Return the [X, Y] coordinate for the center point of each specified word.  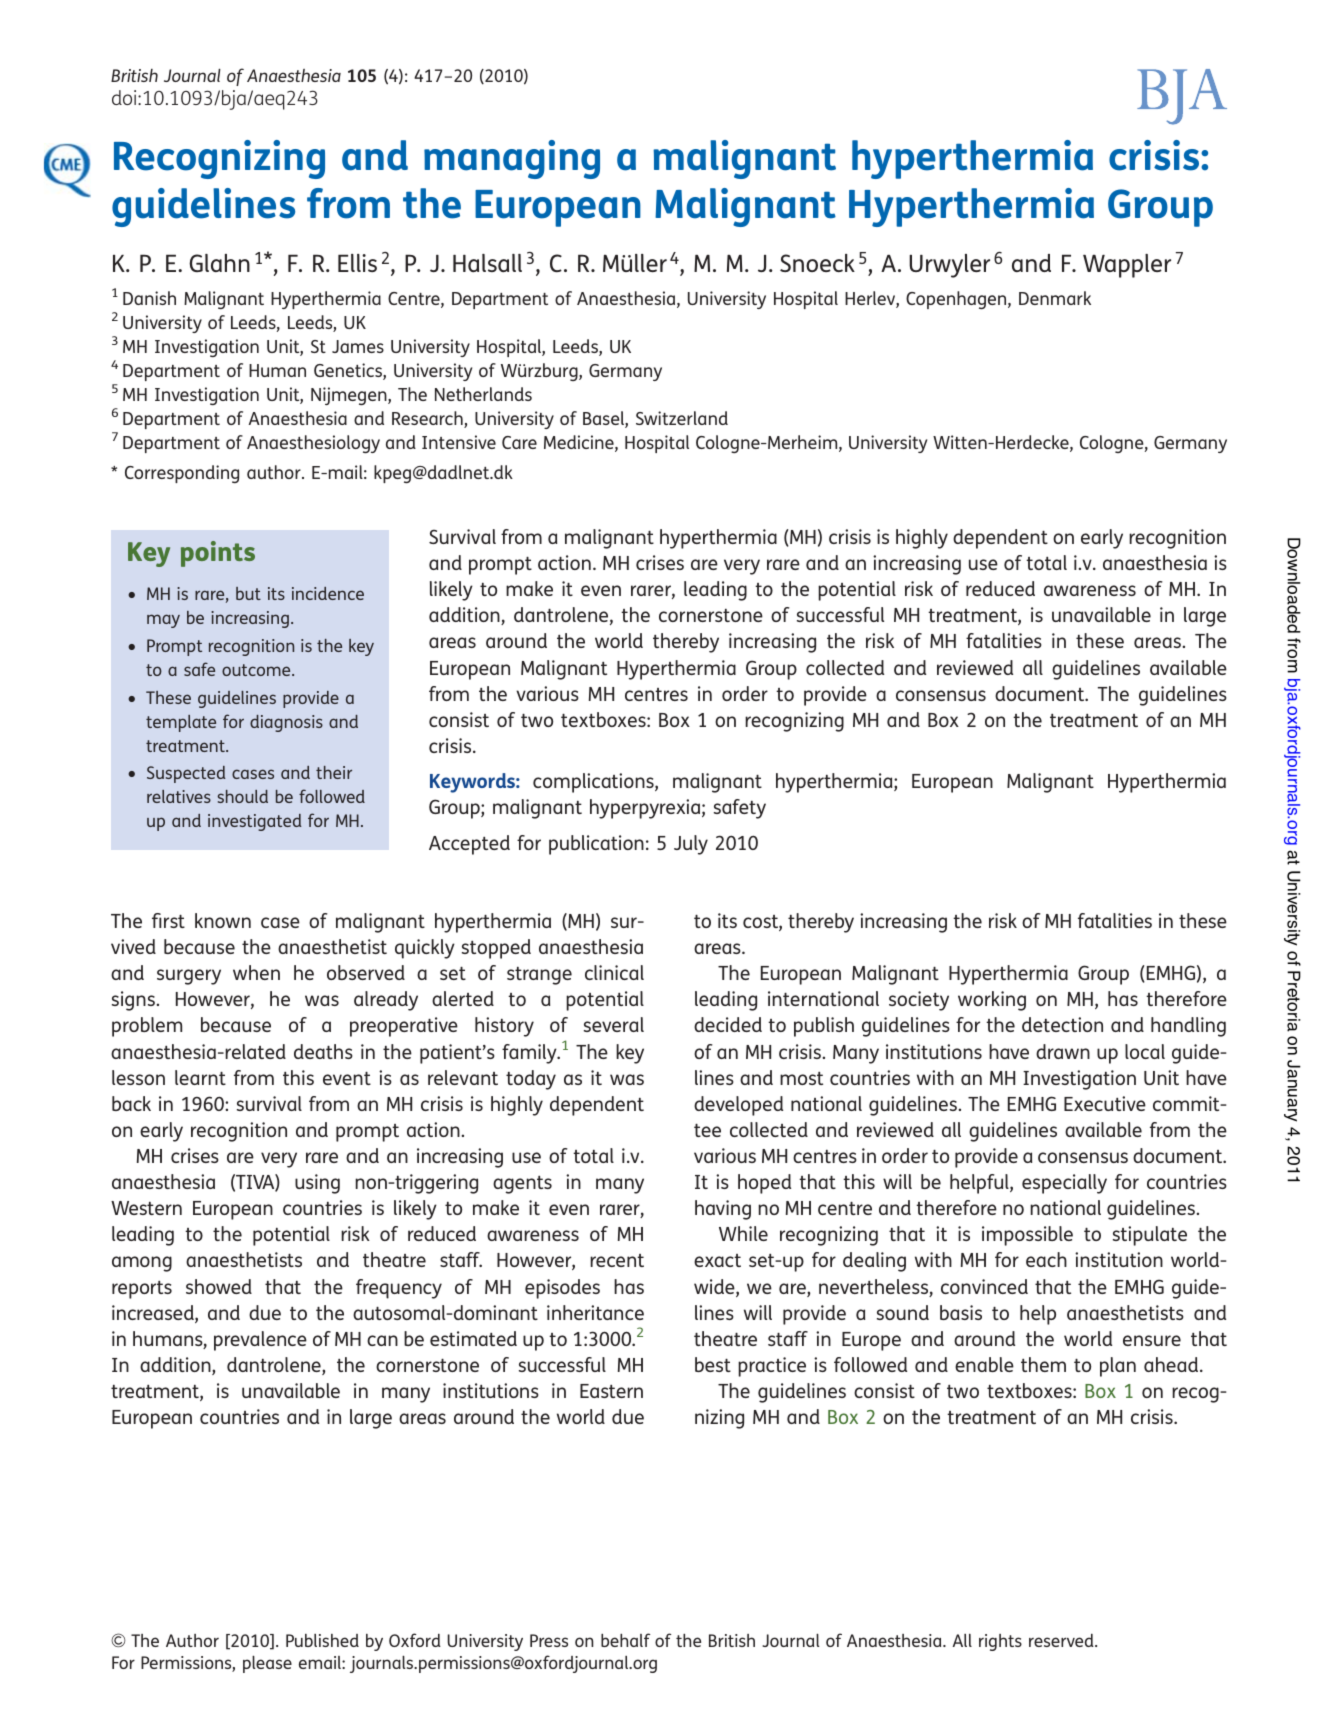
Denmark [1055, 298]
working [992, 1001]
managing [512, 159]
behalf [625, 1640]
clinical [614, 972]
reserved [1062, 1640]
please [267, 1664]
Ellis [357, 263]
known [223, 920]
